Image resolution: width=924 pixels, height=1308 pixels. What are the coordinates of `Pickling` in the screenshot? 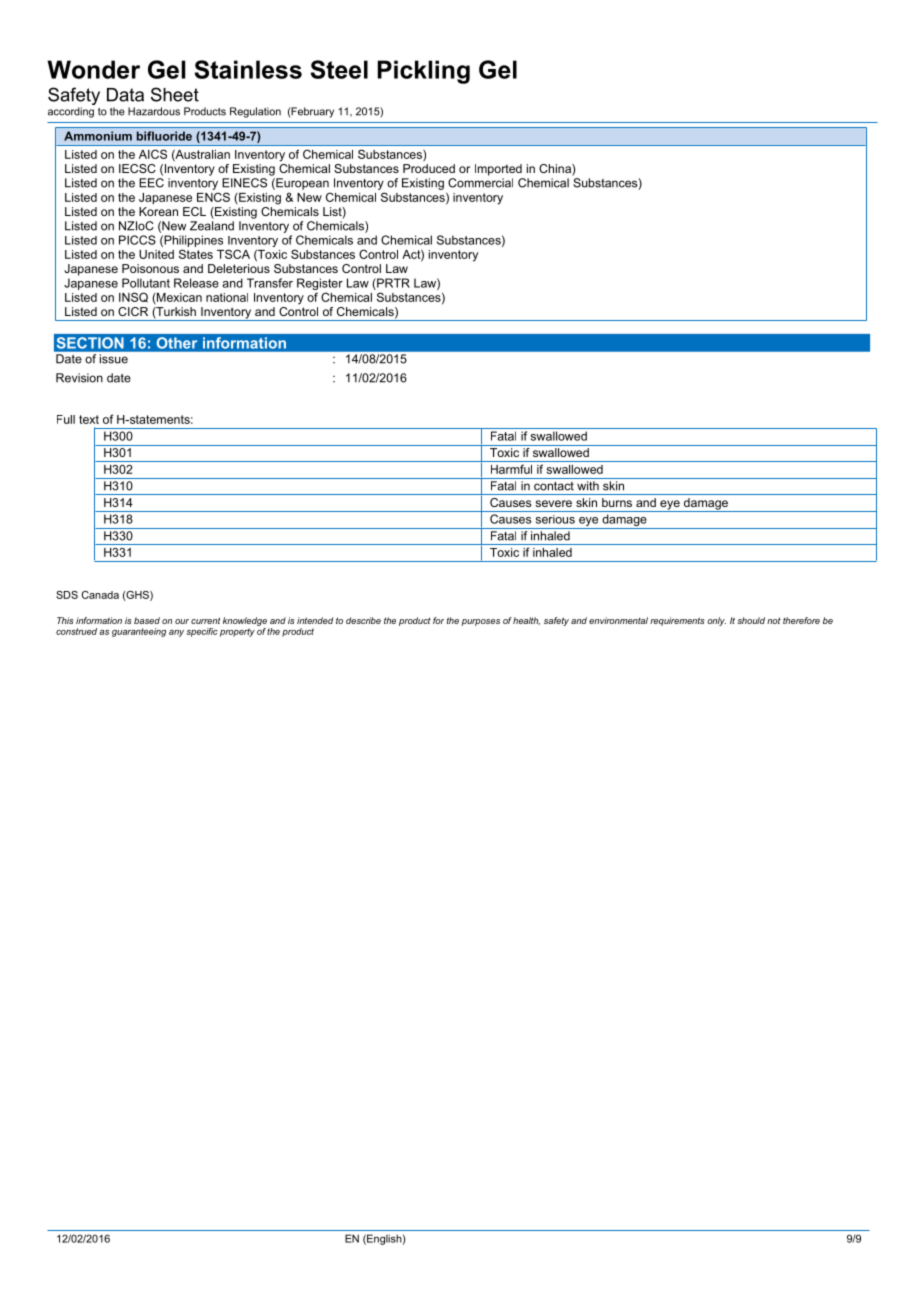 It's located at (424, 72).
